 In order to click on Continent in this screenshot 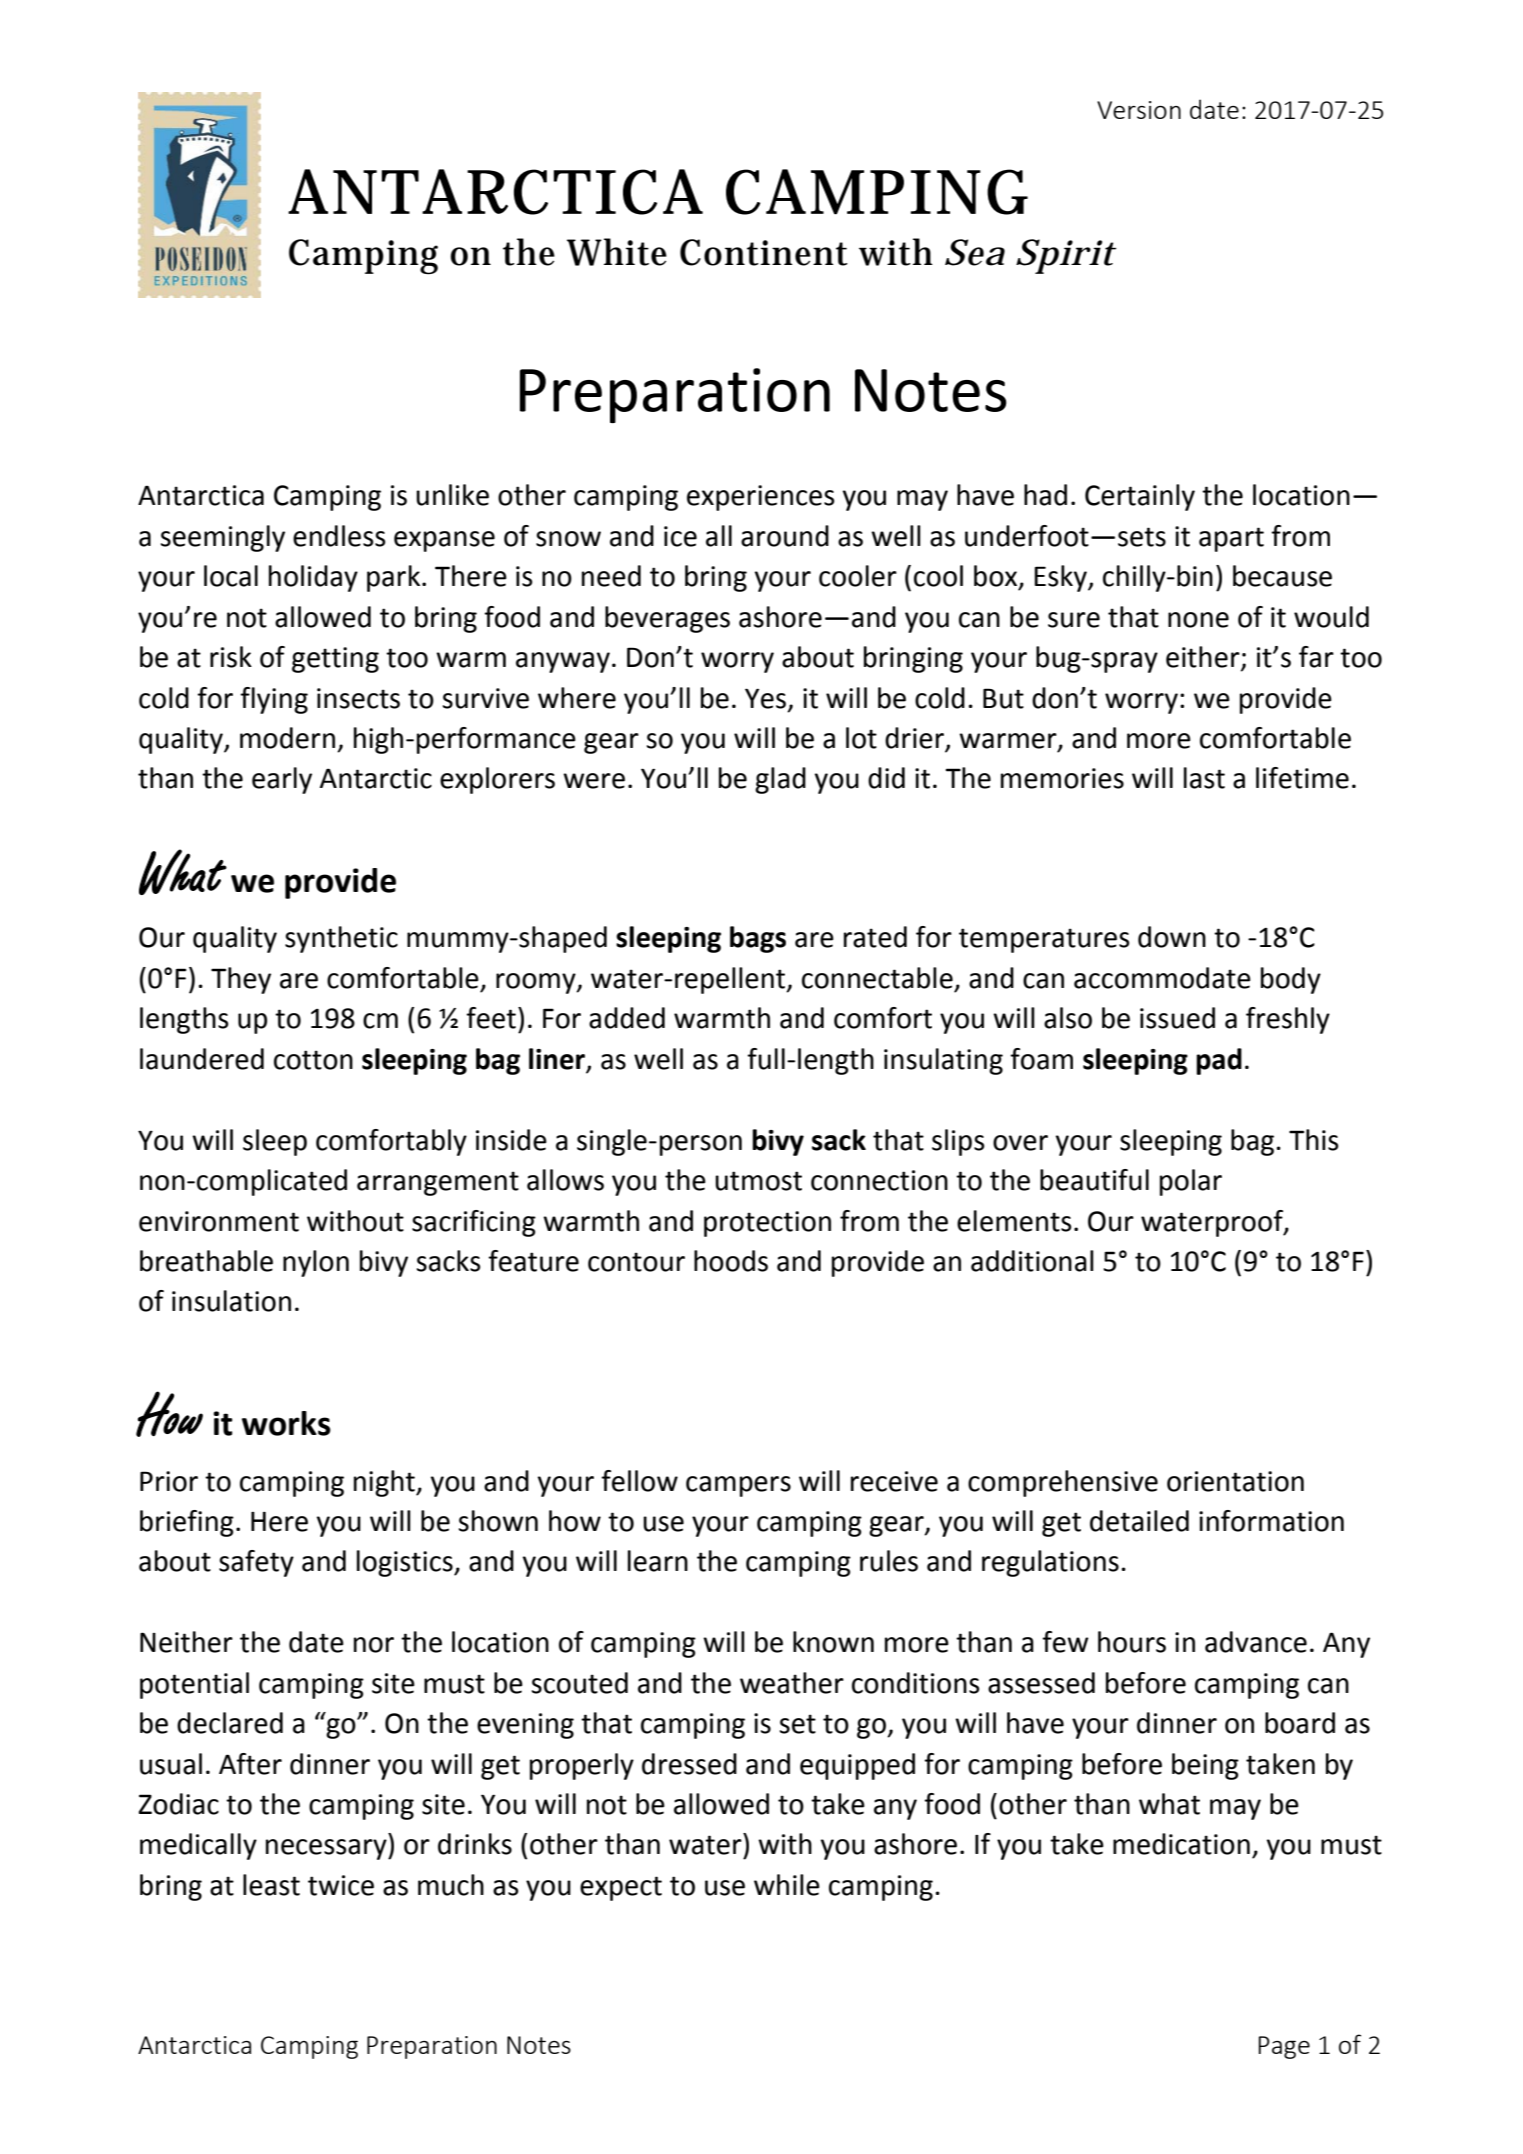, I will do `click(764, 252)`.
